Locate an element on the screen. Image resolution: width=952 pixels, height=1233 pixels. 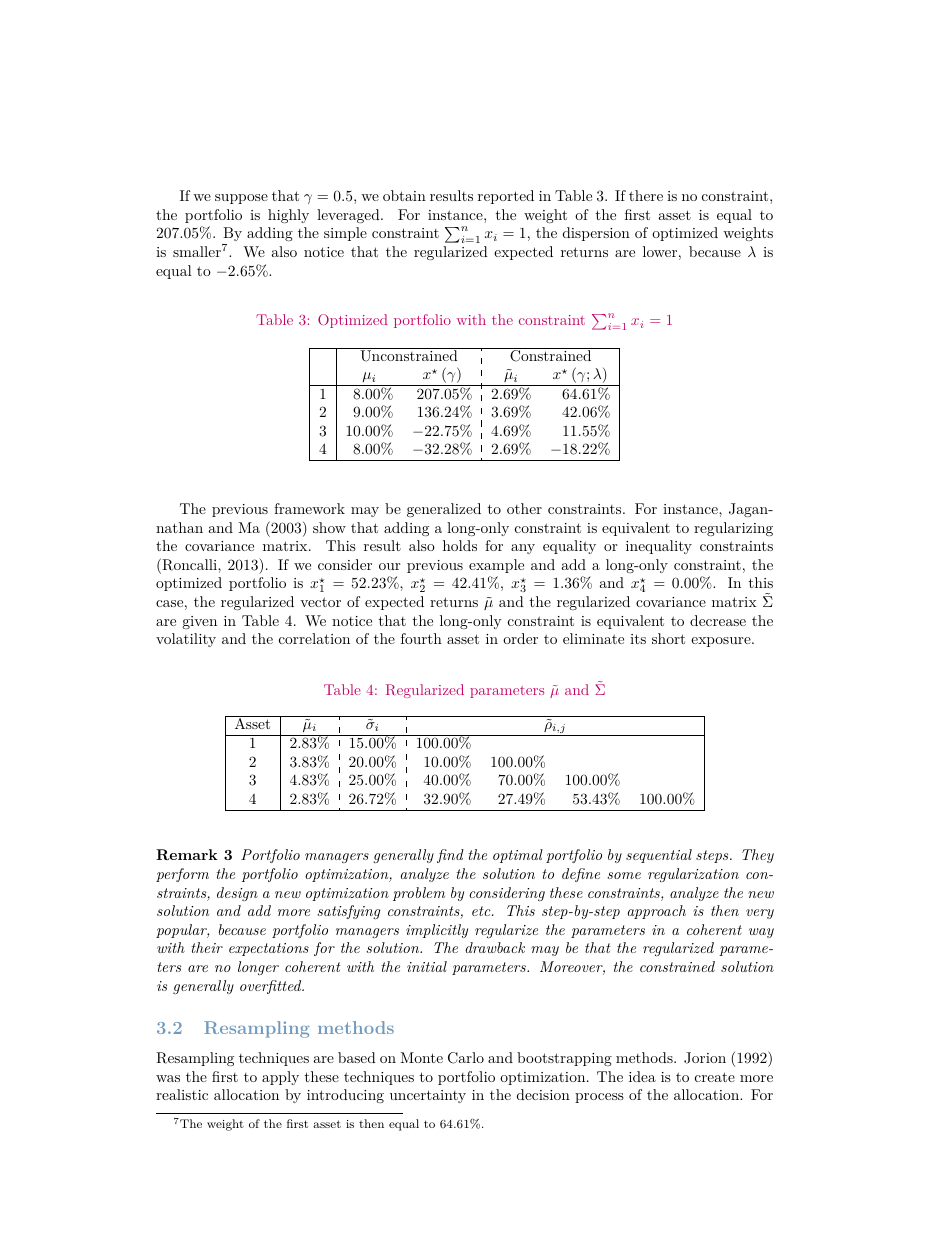
suppose is located at coordinates (241, 199).
